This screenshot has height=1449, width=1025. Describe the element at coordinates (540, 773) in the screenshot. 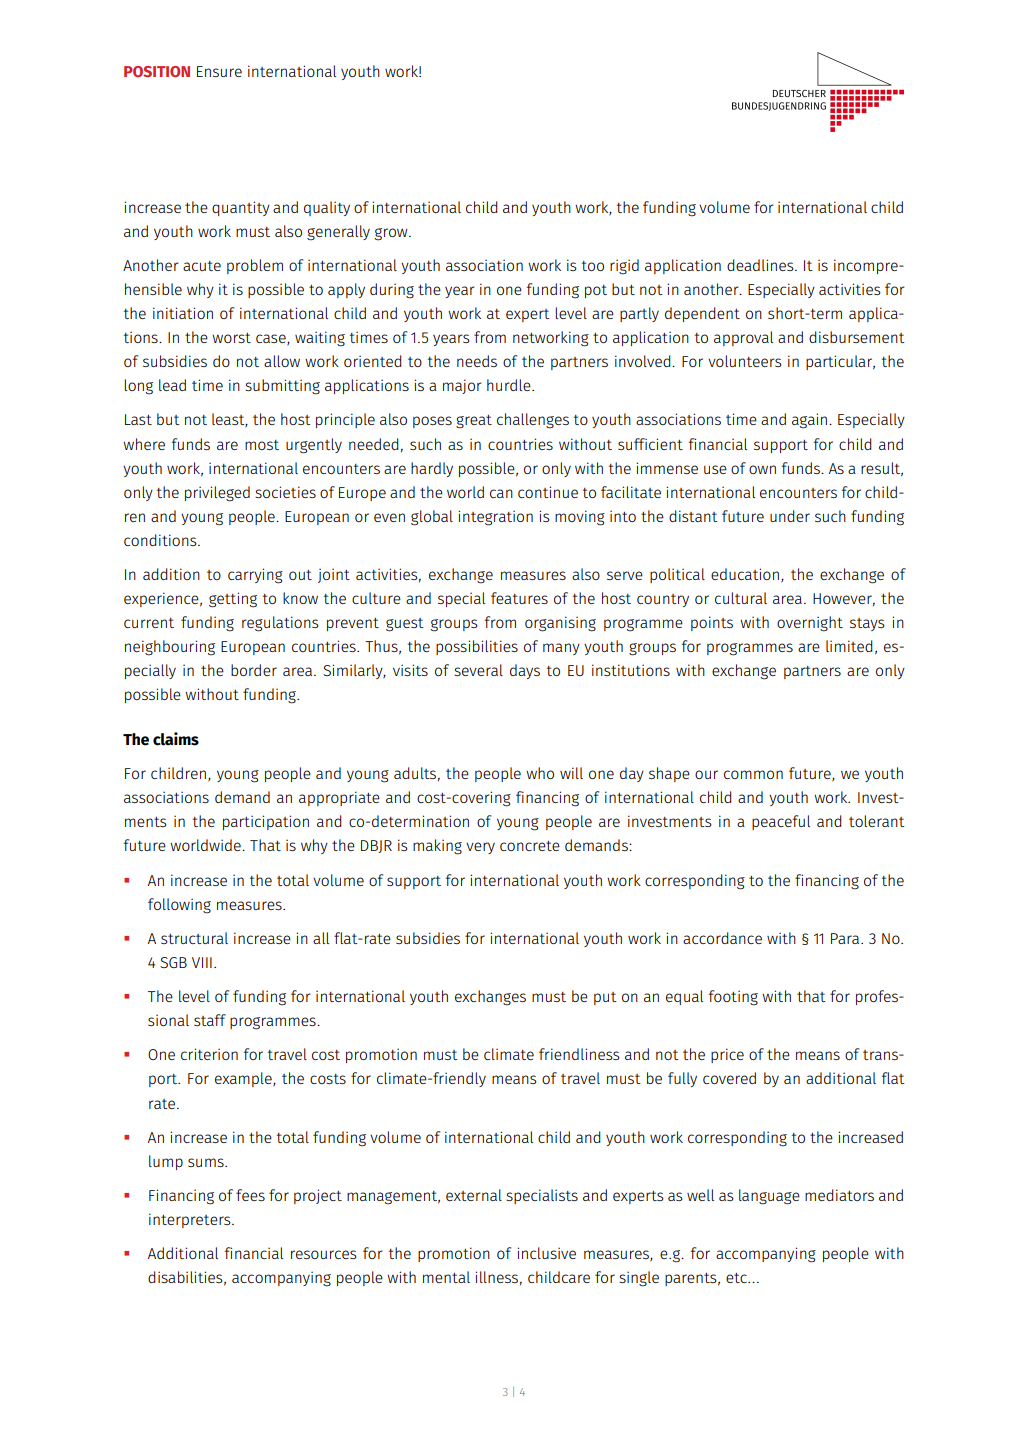

I see `who` at that location.
